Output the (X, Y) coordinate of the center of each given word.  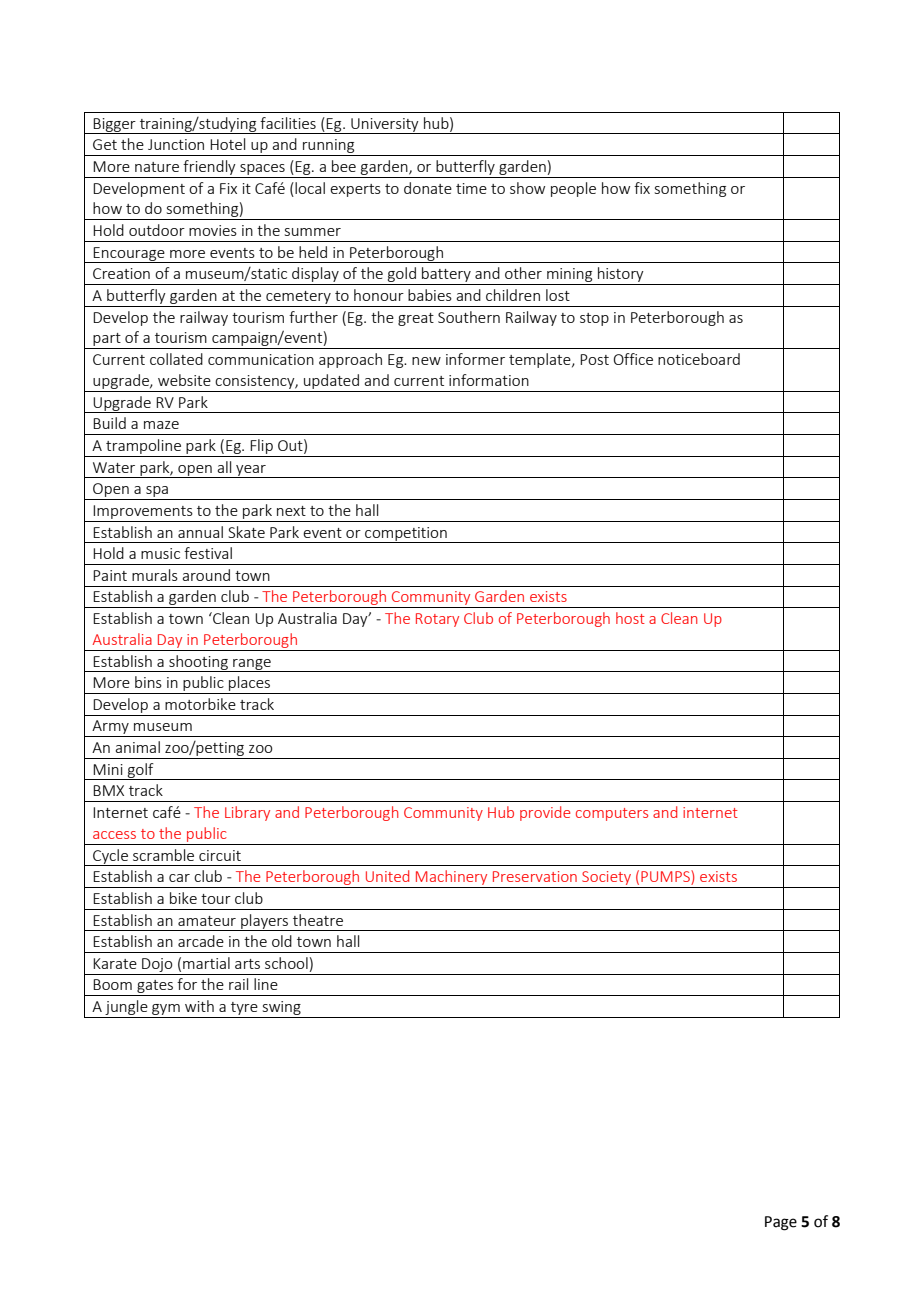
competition (406, 535)
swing (281, 1009)
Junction (176, 144)
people (573, 189)
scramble (163, 855)
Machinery (452, 879)
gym (166, 1011)
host (630, 618)
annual (200, 532)
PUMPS (666, 877)
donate (428, 188)
